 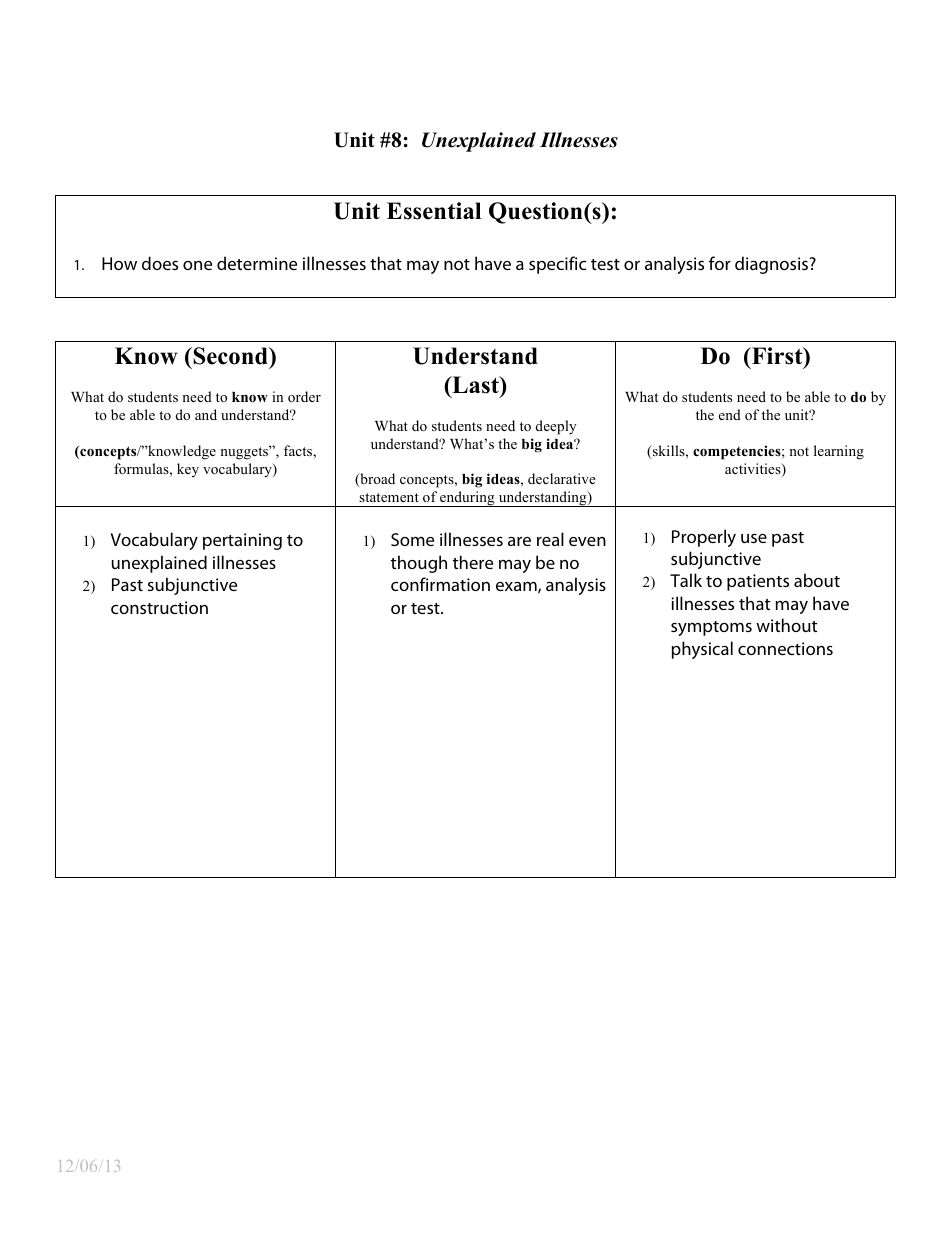 What do you see at coordinates (556, 427) in the document?
I see `deeply` at bounding box center [556, 427].
